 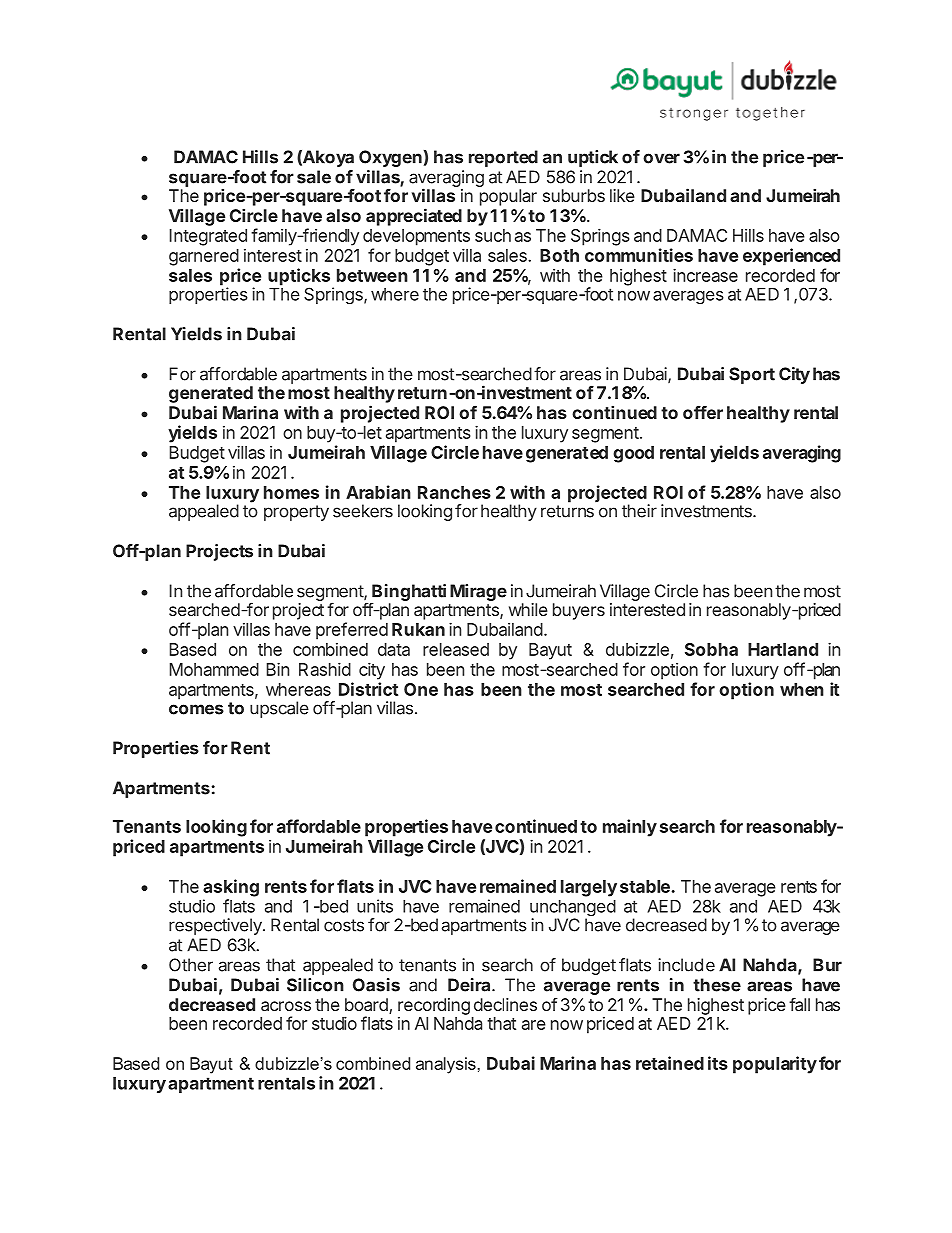 I want to click on released, so click(x=456, y=649).
